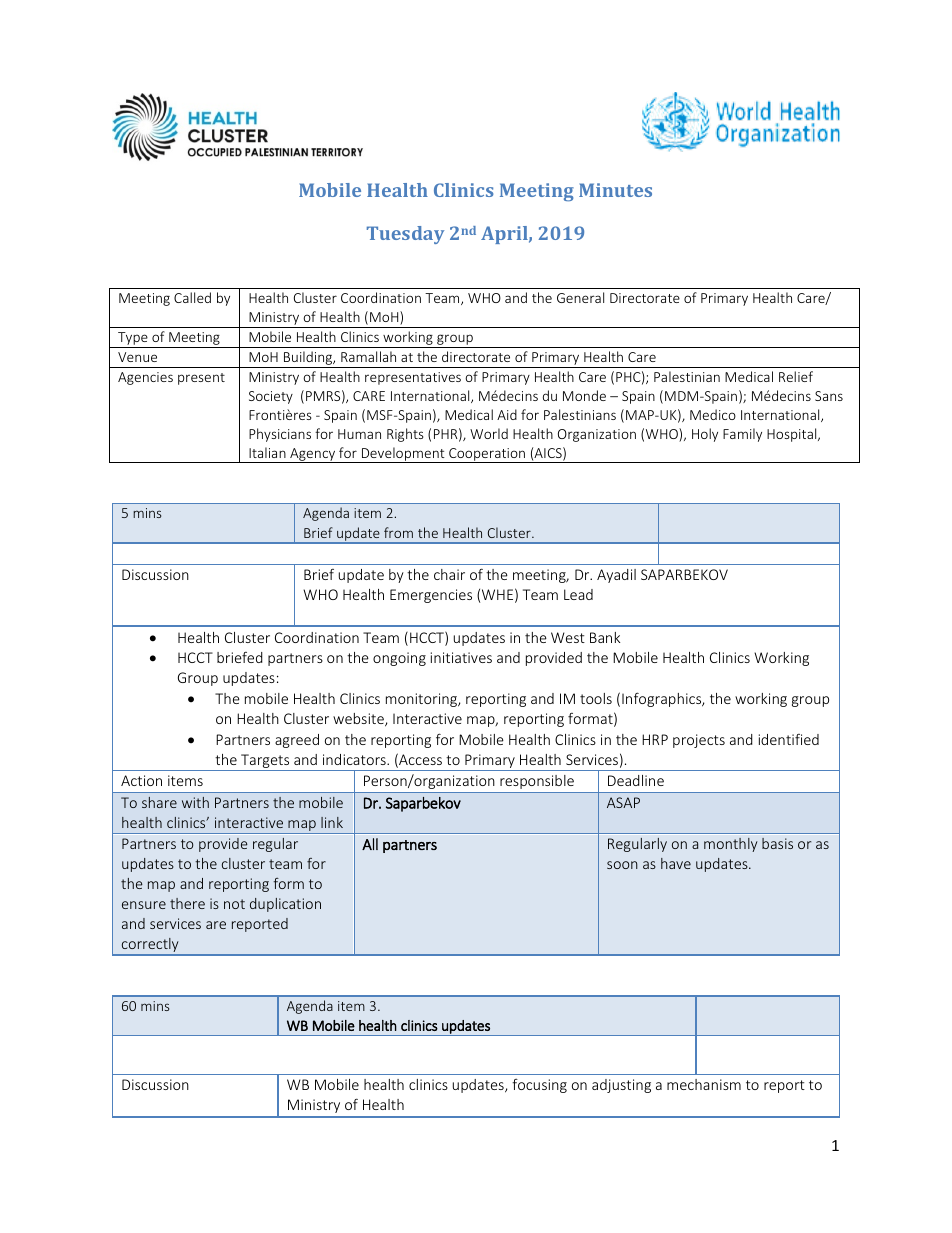  Describe the element at coordinates (150, 946) in the page. I see `correctly` at that location.
